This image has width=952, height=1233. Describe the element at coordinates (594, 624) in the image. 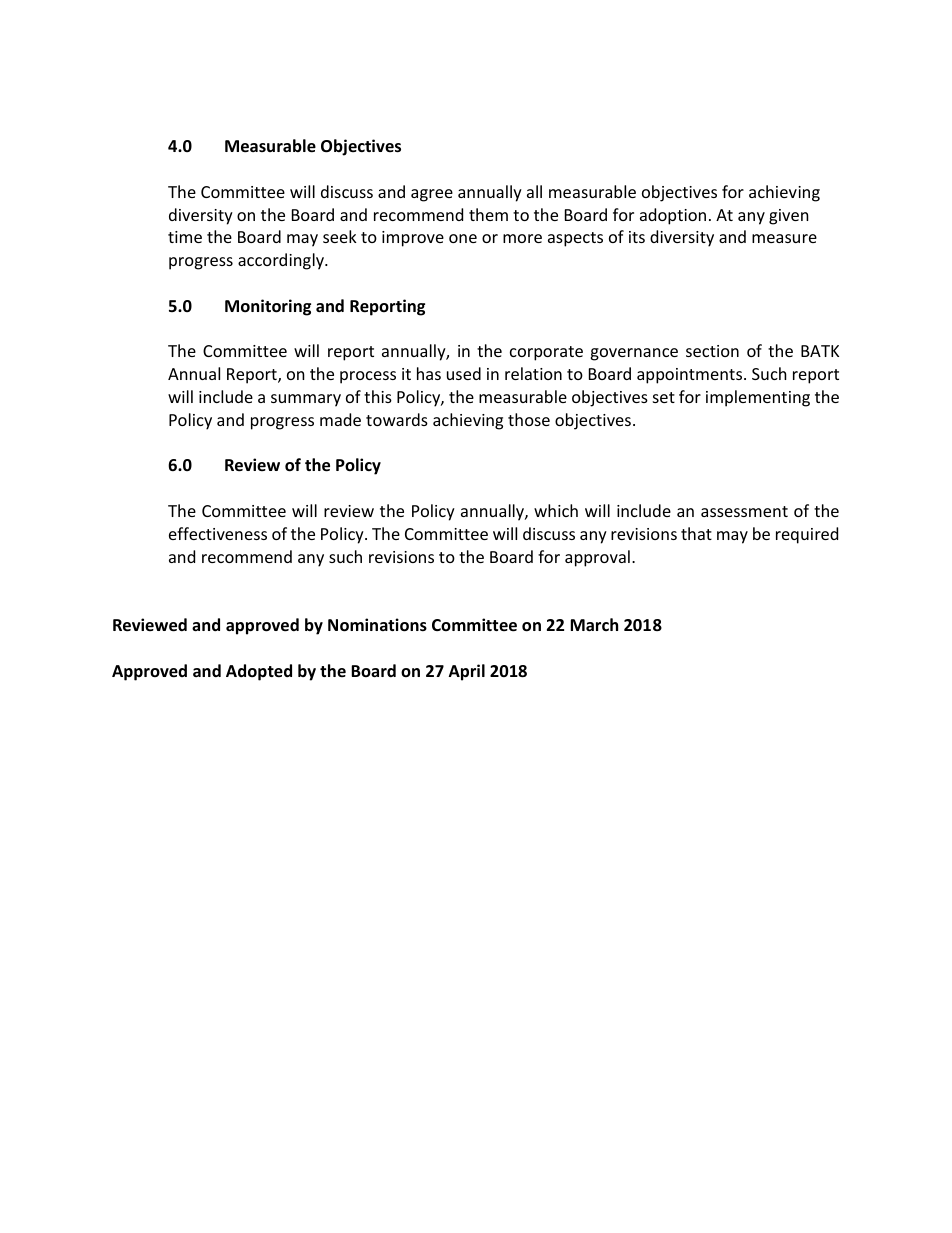

I see `March` at that location.
